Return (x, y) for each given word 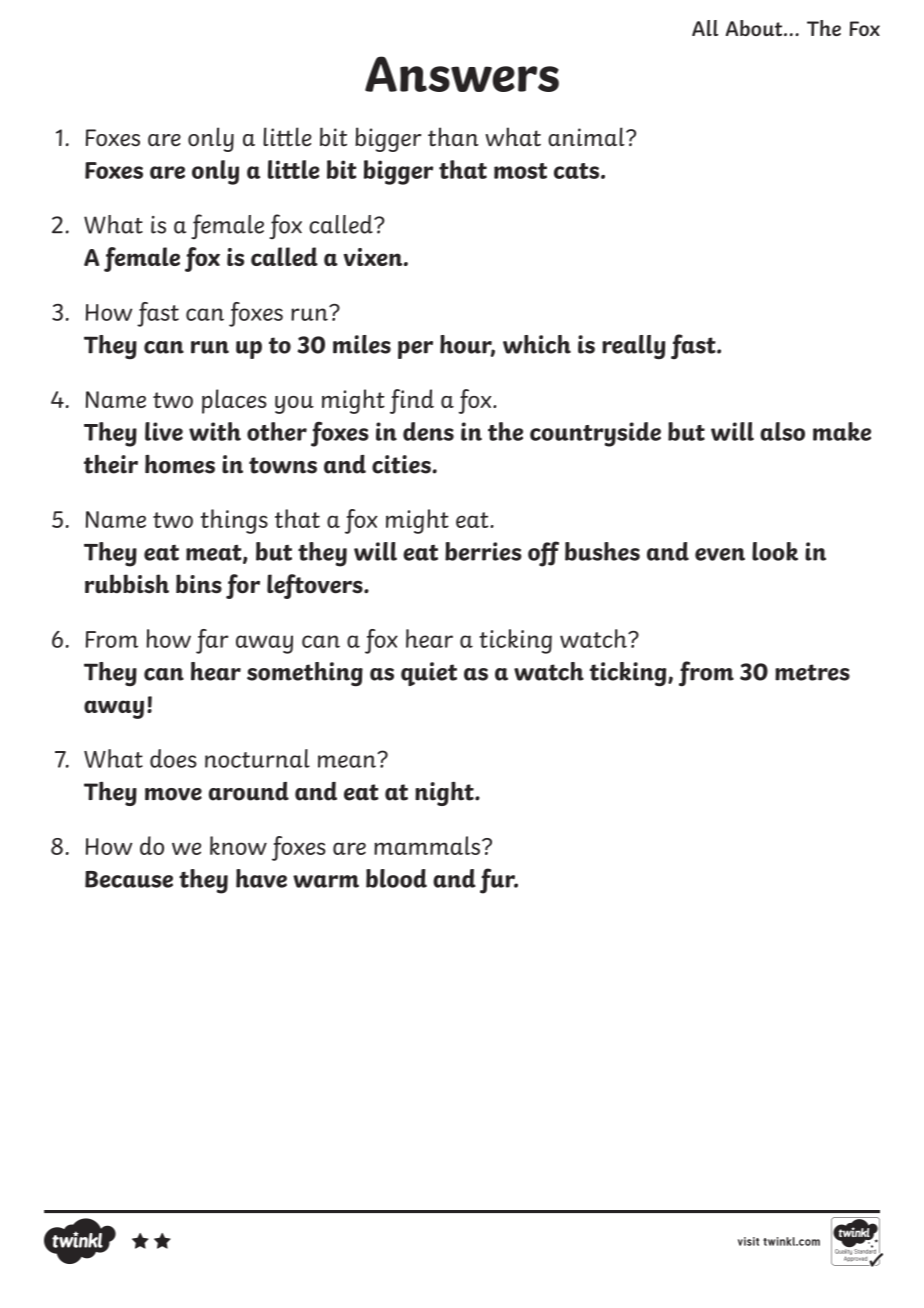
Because (129, 879)
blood (396, 878)
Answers (462, 74)
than (453, 137)
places (234, 401)
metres (812, 672)
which (537, 344)
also (782, 431)
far (212, 641)
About (755, 28)
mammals (427, 845)
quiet (429, 674)
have (261, 878)
